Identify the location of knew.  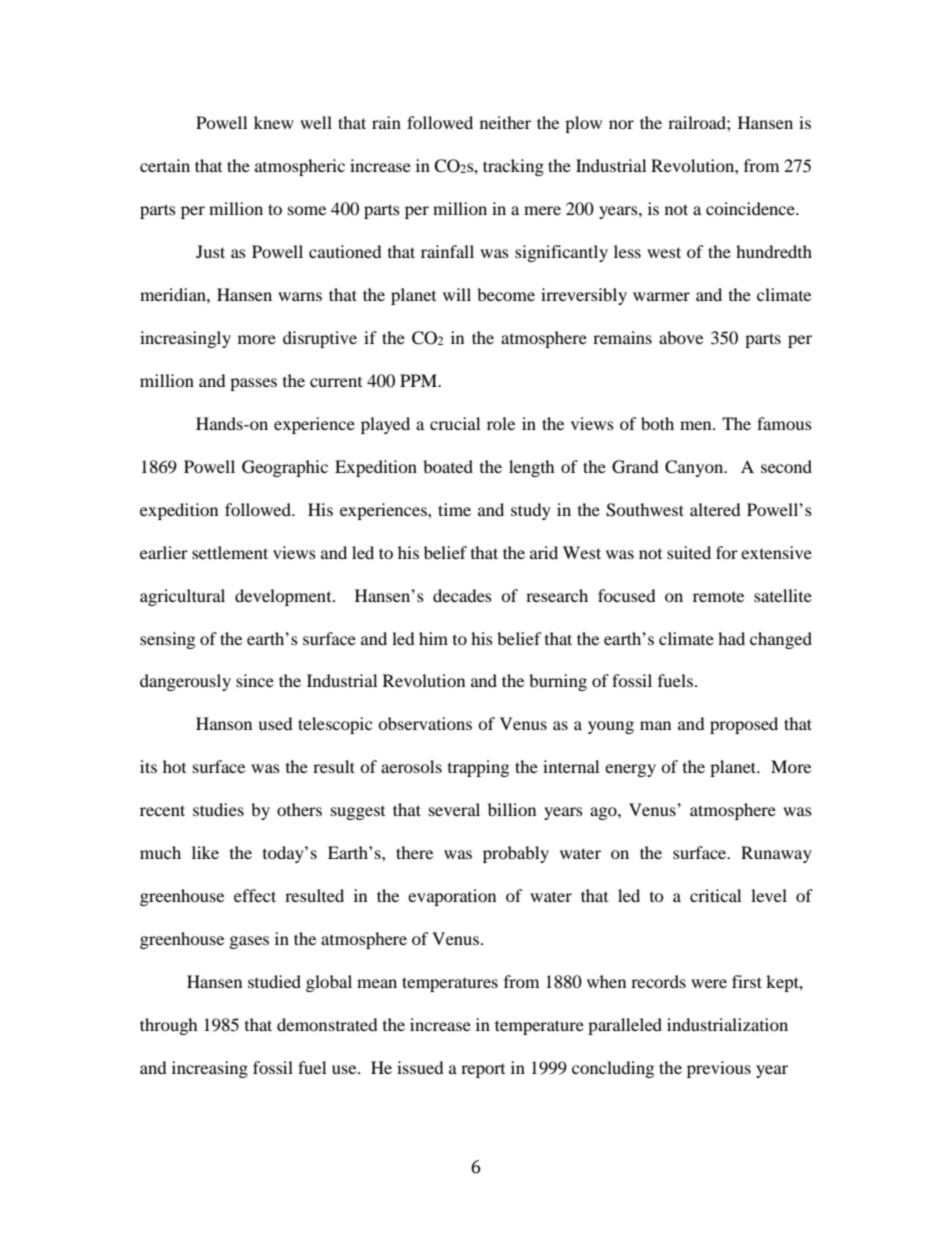
(274, 122).
